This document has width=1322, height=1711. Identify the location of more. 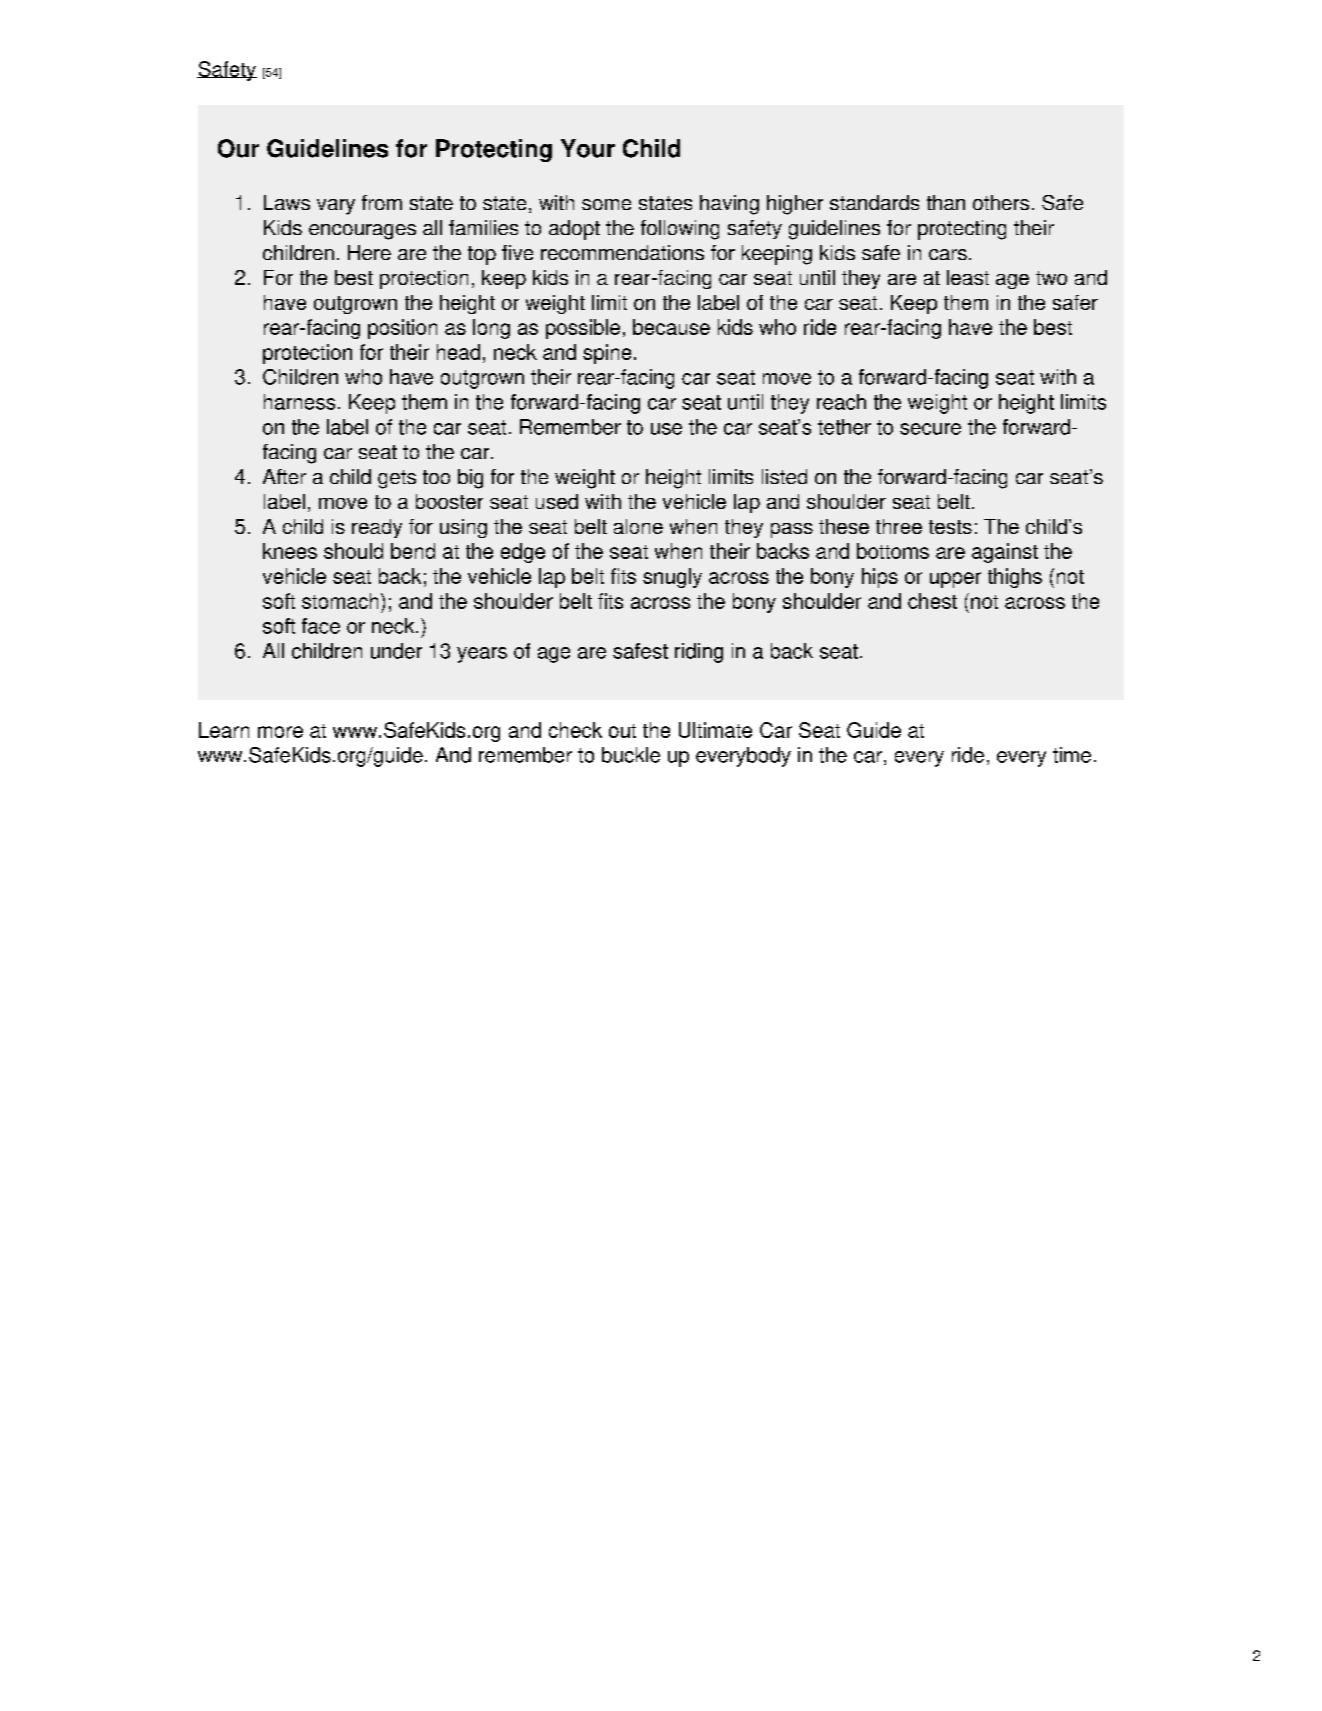
(280, 732).
